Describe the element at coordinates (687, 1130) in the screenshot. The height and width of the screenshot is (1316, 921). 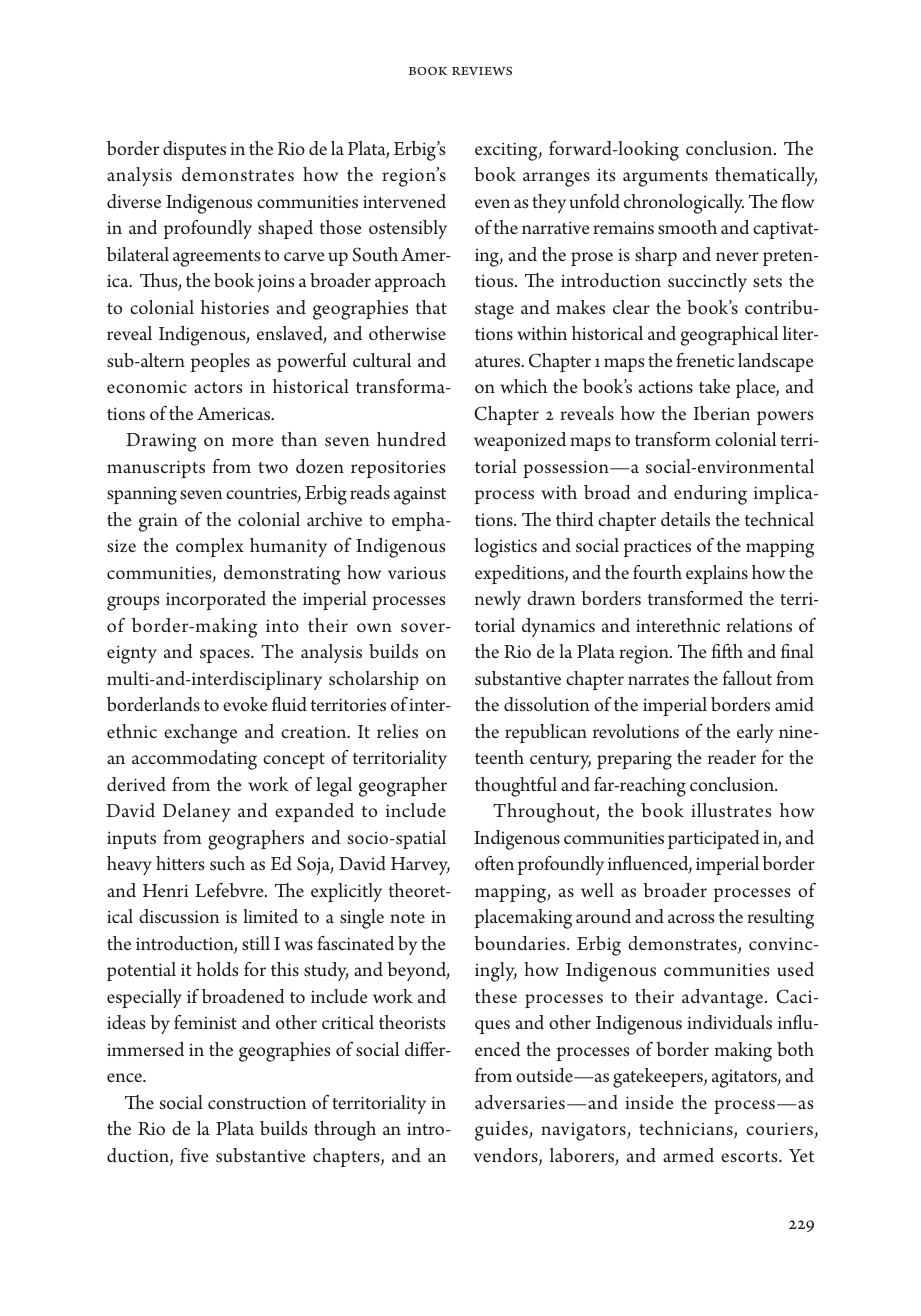
I see `technicians` at that location.
